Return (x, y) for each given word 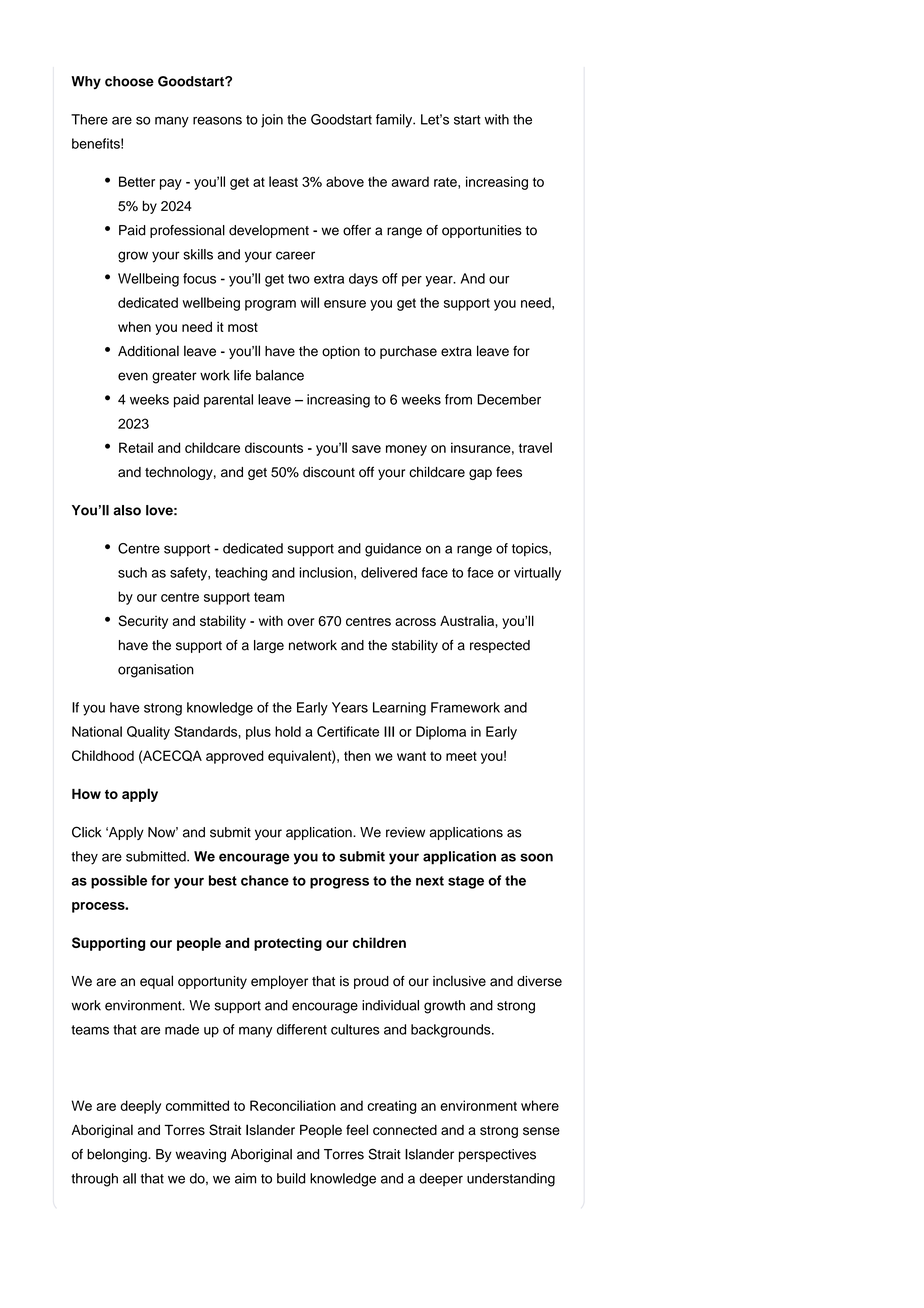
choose (129, 81)
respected (500, 646)
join (272, 121)
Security (143, 622)
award (410, 181)
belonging (118, 1156)
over (300, 622)
